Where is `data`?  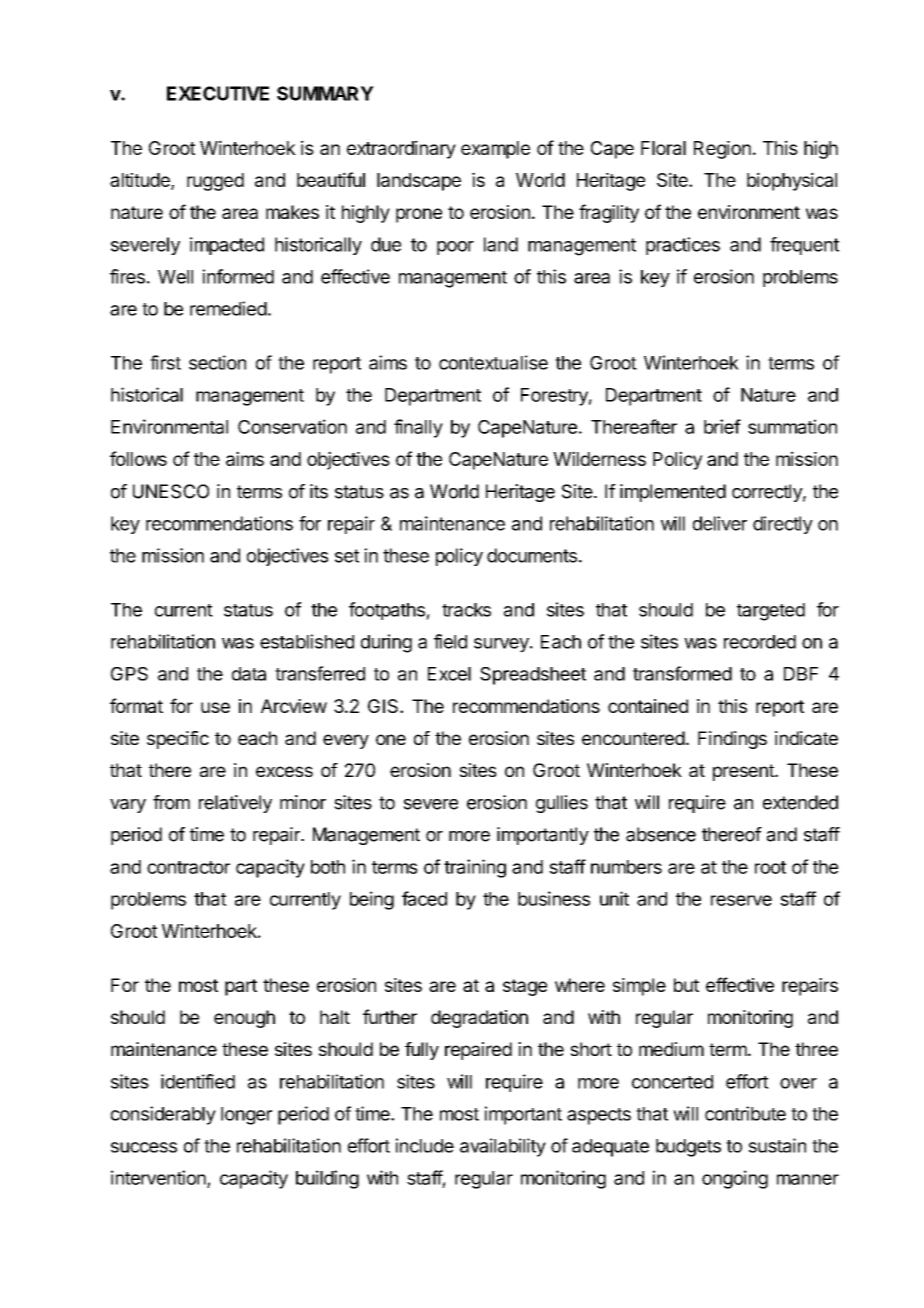 data is located at coordinates (249, 674).
